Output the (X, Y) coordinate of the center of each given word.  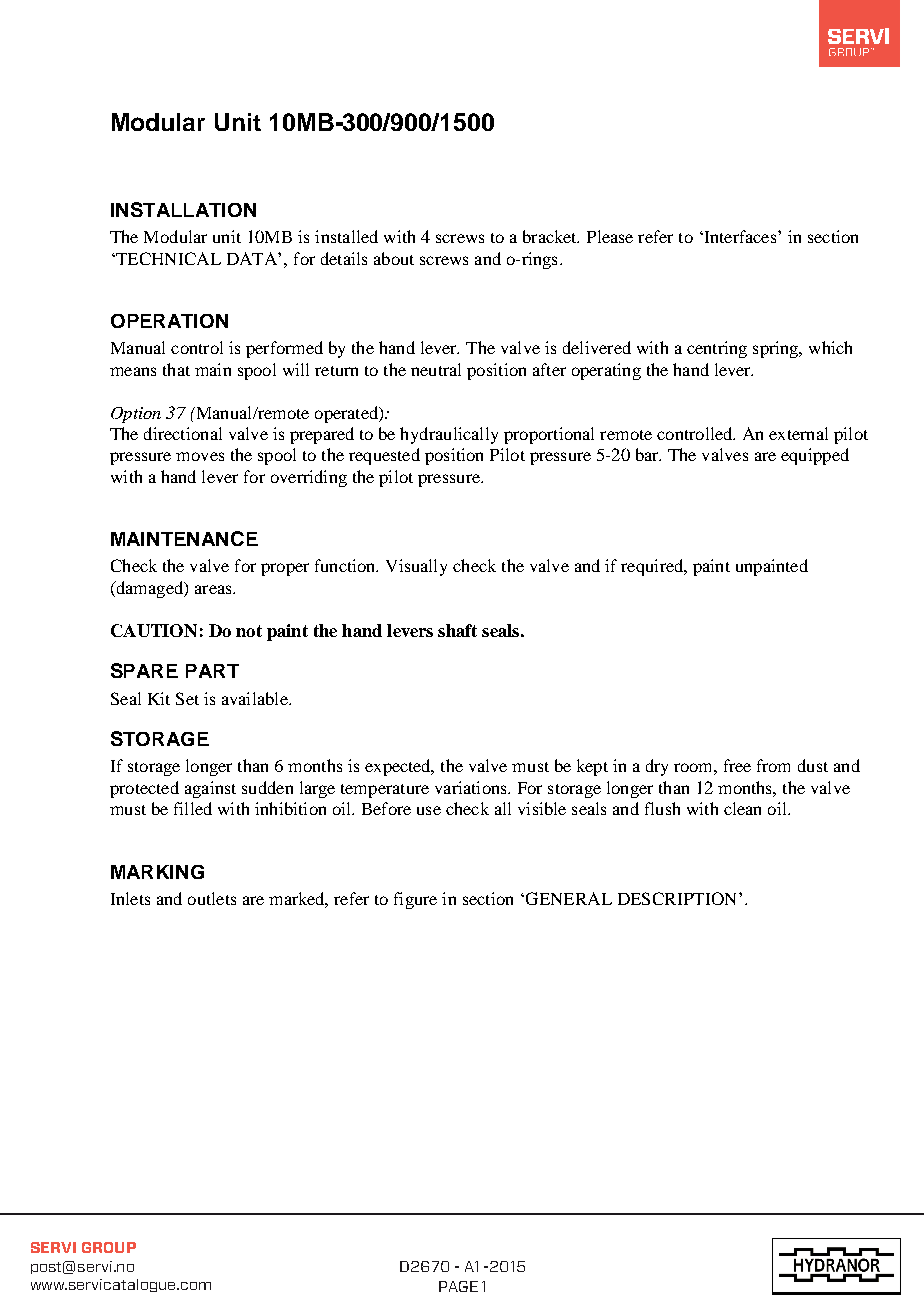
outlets (212, 898)
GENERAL (567, 898)
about (394, 258)
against (210, 789)
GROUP (109, 1247)
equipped (815, 456)
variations (472, 787)
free (737, 765)
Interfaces (740, 236)
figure (415, 900)
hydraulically (449, 435)
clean (742, 808)
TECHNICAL (167, 258)
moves (200, 456)
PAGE (458, 1286)
